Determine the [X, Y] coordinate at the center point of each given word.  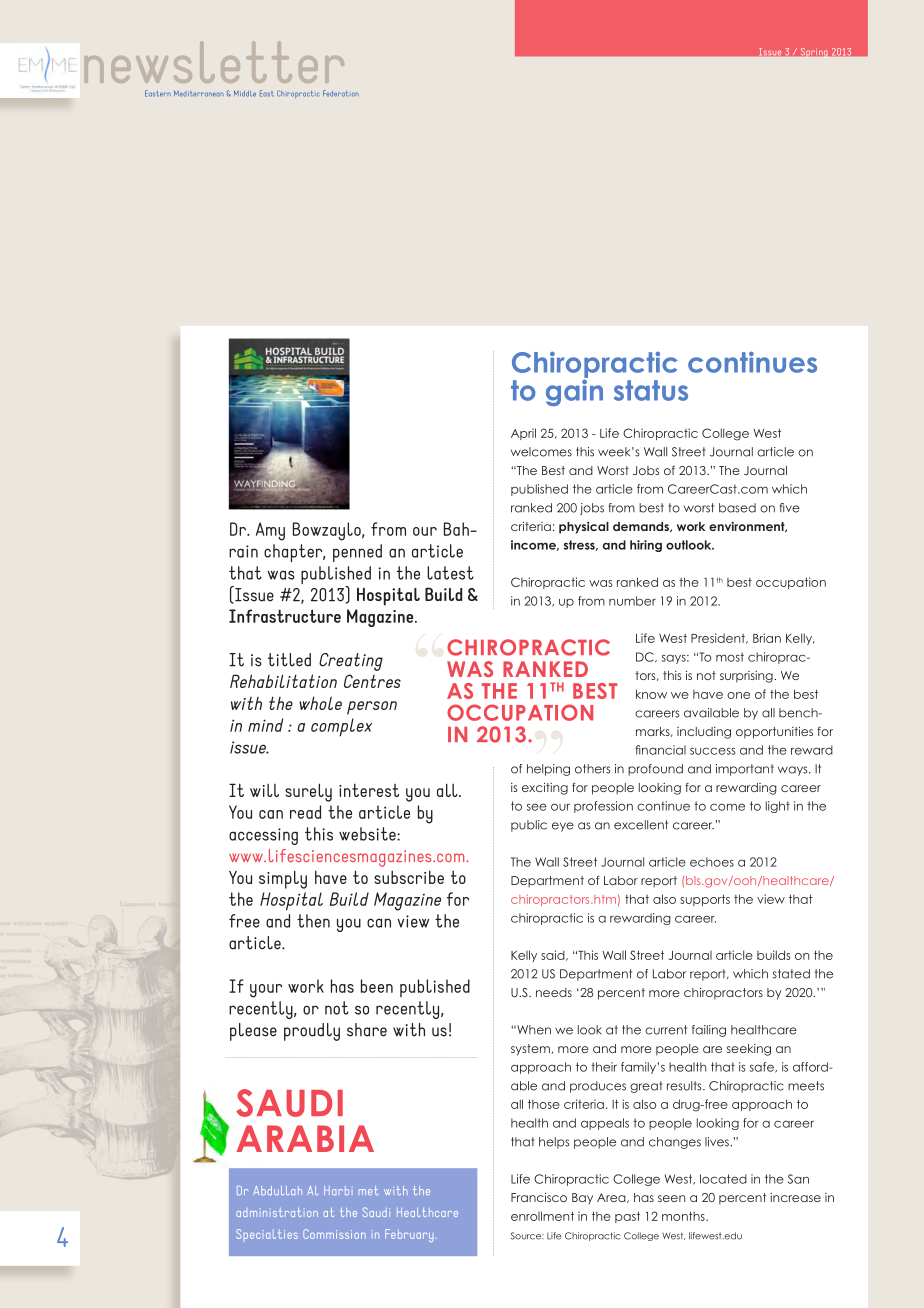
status [651, 390]
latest [450, 573]
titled [289, 660]
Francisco [539, 1197]
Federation [341, 93]
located [723, 1179]
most [730, 657]
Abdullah [277, 1190]
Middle [245, 94]
